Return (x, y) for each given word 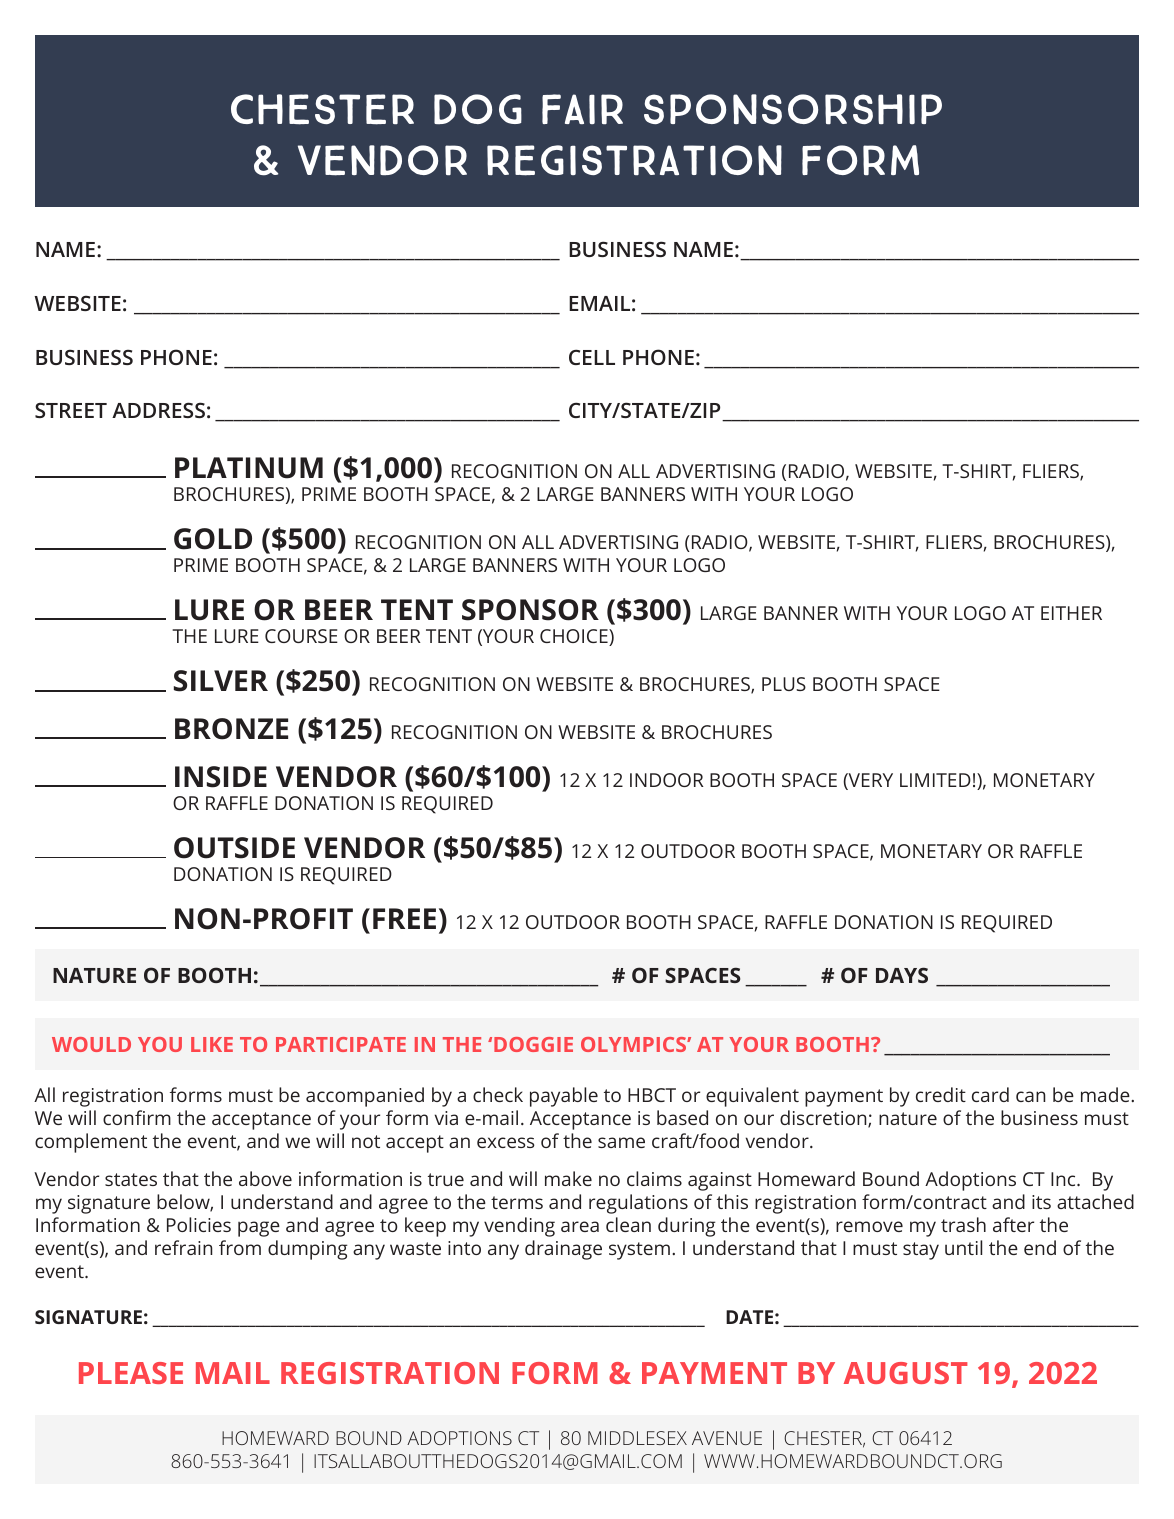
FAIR (582, 109)
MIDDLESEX (637, 1438)
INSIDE (221, 777)
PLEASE (131, 1373)
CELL (592, 357)
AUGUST (906, 1373)
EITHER (1071, 613)
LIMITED (935, 780)
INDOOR (667, 780)
